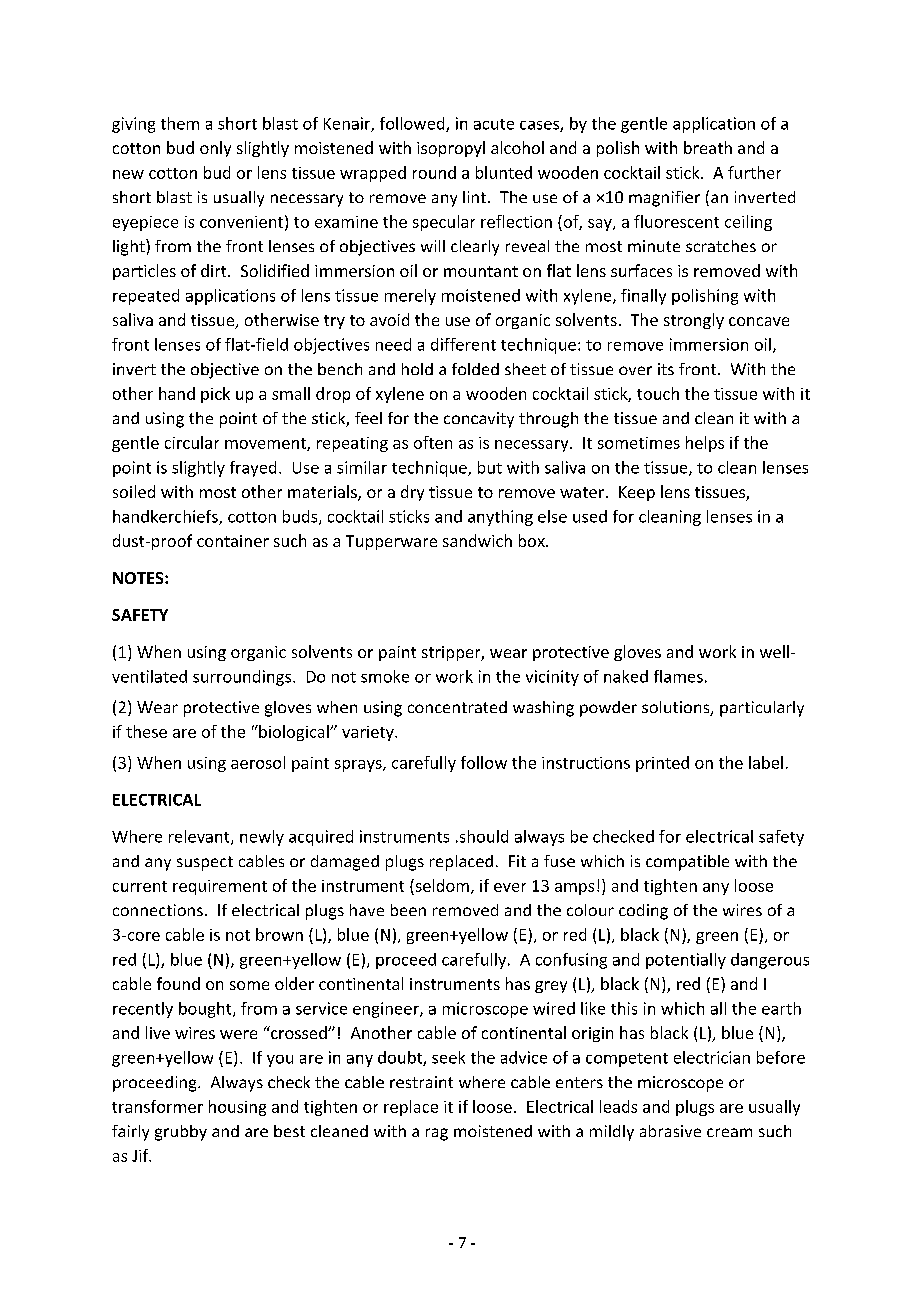 The width and height of the document is (924, 1308). Describe the element at coordinates (708, 147) in the document. I see `breath` at that location.
